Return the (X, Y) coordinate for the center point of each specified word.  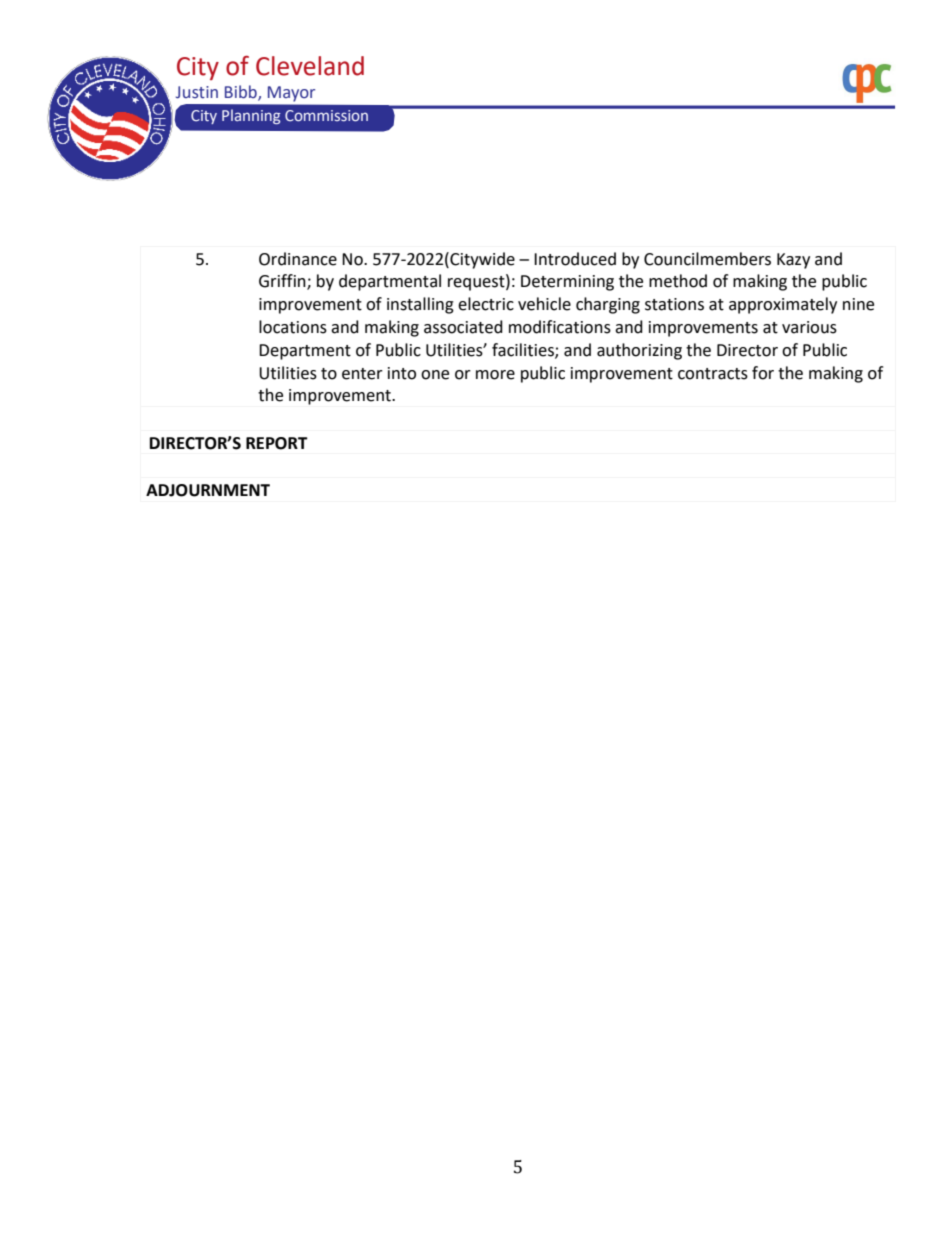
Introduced (575, 259)
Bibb (242, 93)
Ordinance (298, 259)
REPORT (277, 443)
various (809, 327)
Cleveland (310, 66)
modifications (560, 327)
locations (293, 327)
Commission (326, 115)
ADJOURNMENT (208, 490)
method (678, 281)
